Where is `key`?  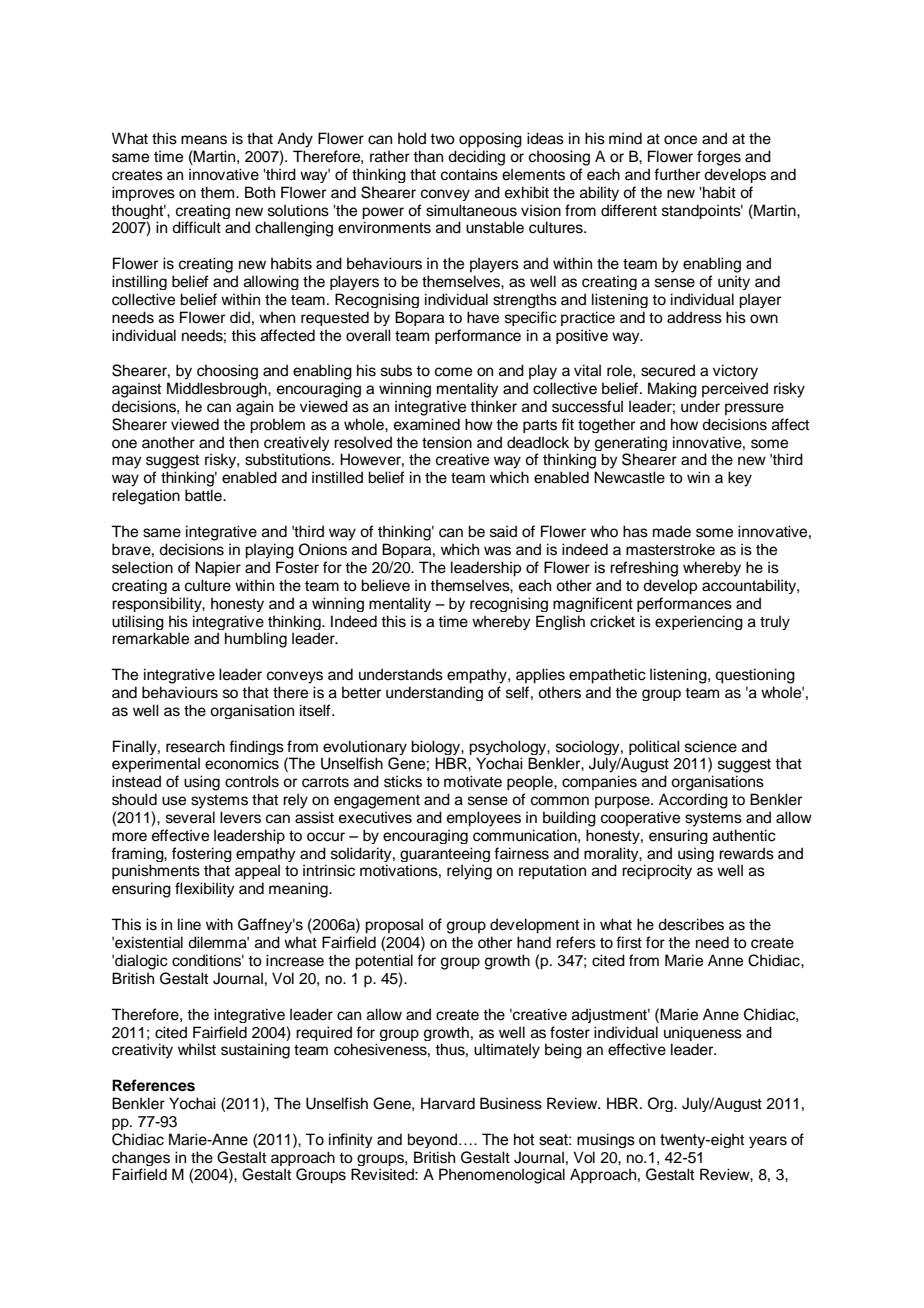 key is located at coordinates (740, 479).
